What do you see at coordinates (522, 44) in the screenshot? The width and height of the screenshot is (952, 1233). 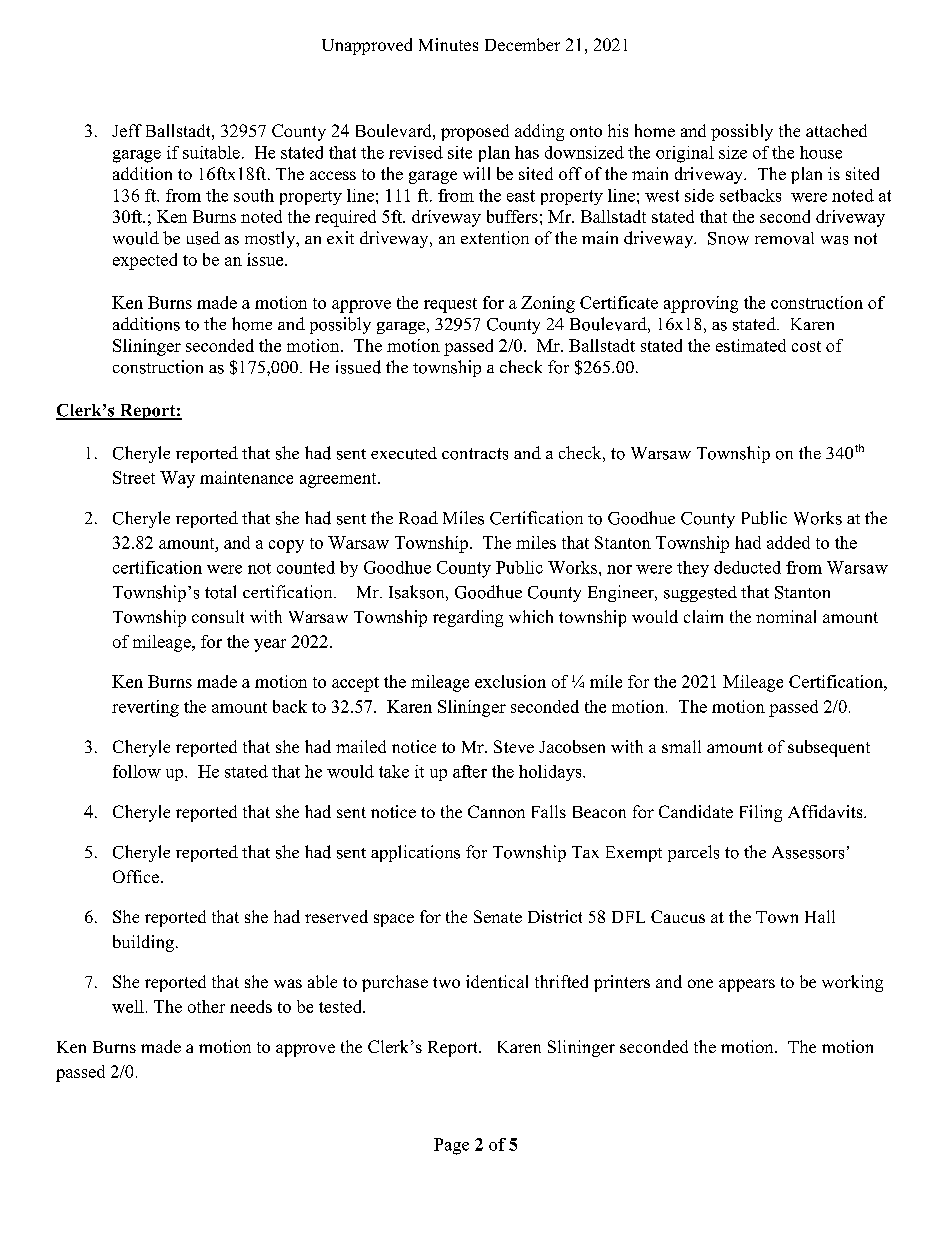 I see `December` at bounding box center [522, 44].
